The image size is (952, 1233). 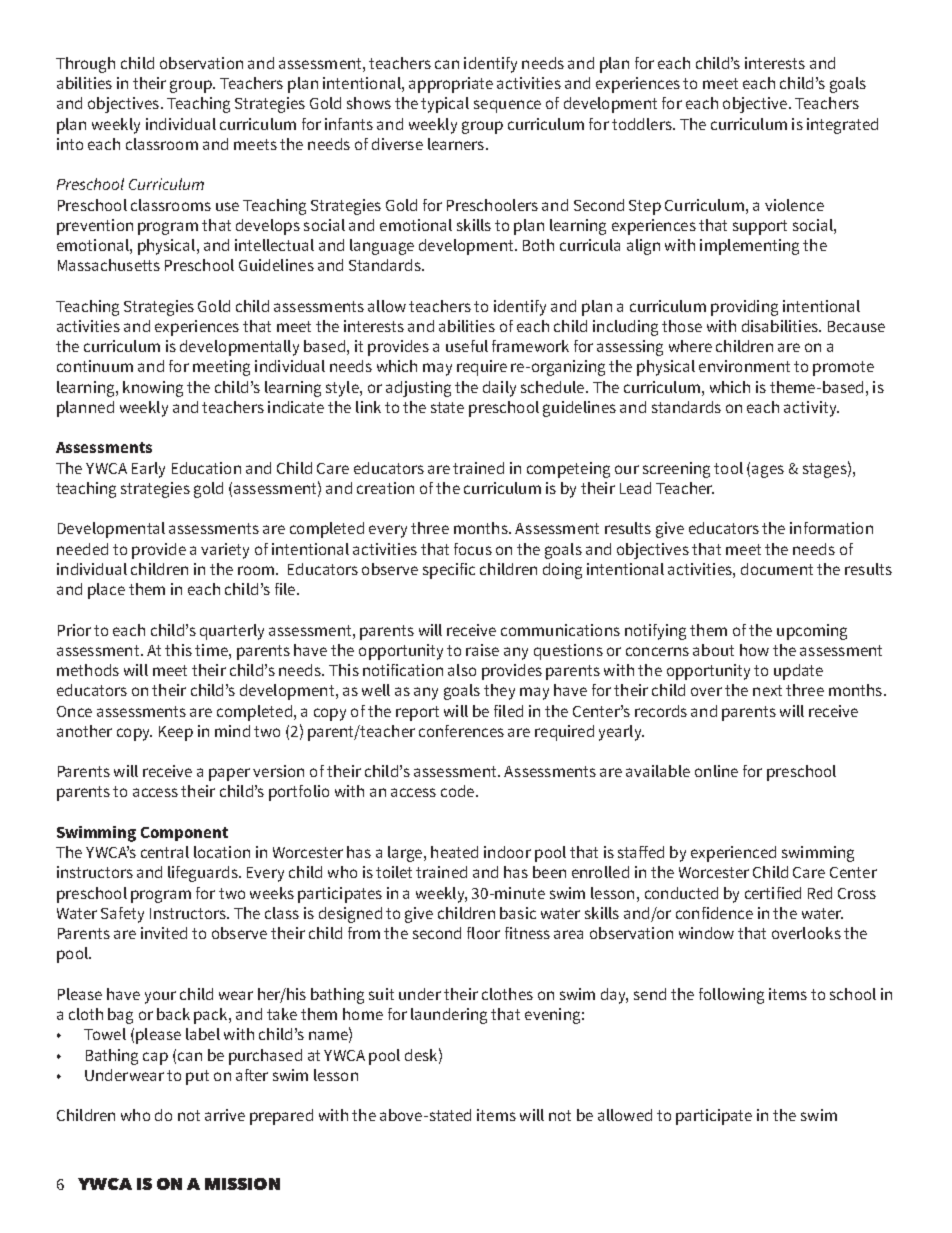 I want to click on Through, so click(x=85, y=65).
